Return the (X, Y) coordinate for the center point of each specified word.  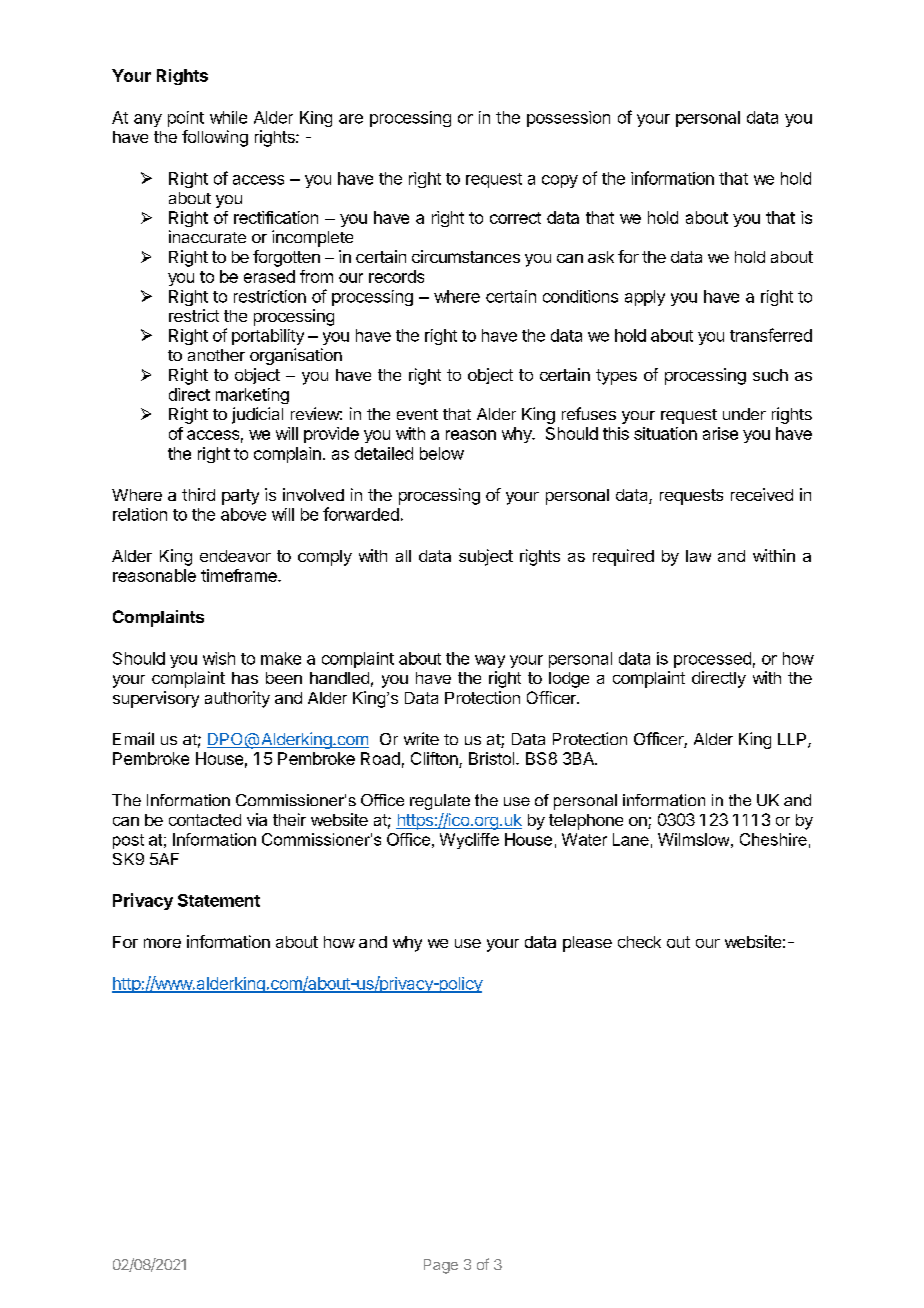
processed (712, 660)
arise (720, 433)
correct (515, 218)
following (215, 138)
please (587, 944)
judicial (257, 415)
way (490, 661)
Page (441, 1266)
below (442, 453)
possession (568, 119)
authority (237, 699)
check (639, 942)
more (162, 943)
